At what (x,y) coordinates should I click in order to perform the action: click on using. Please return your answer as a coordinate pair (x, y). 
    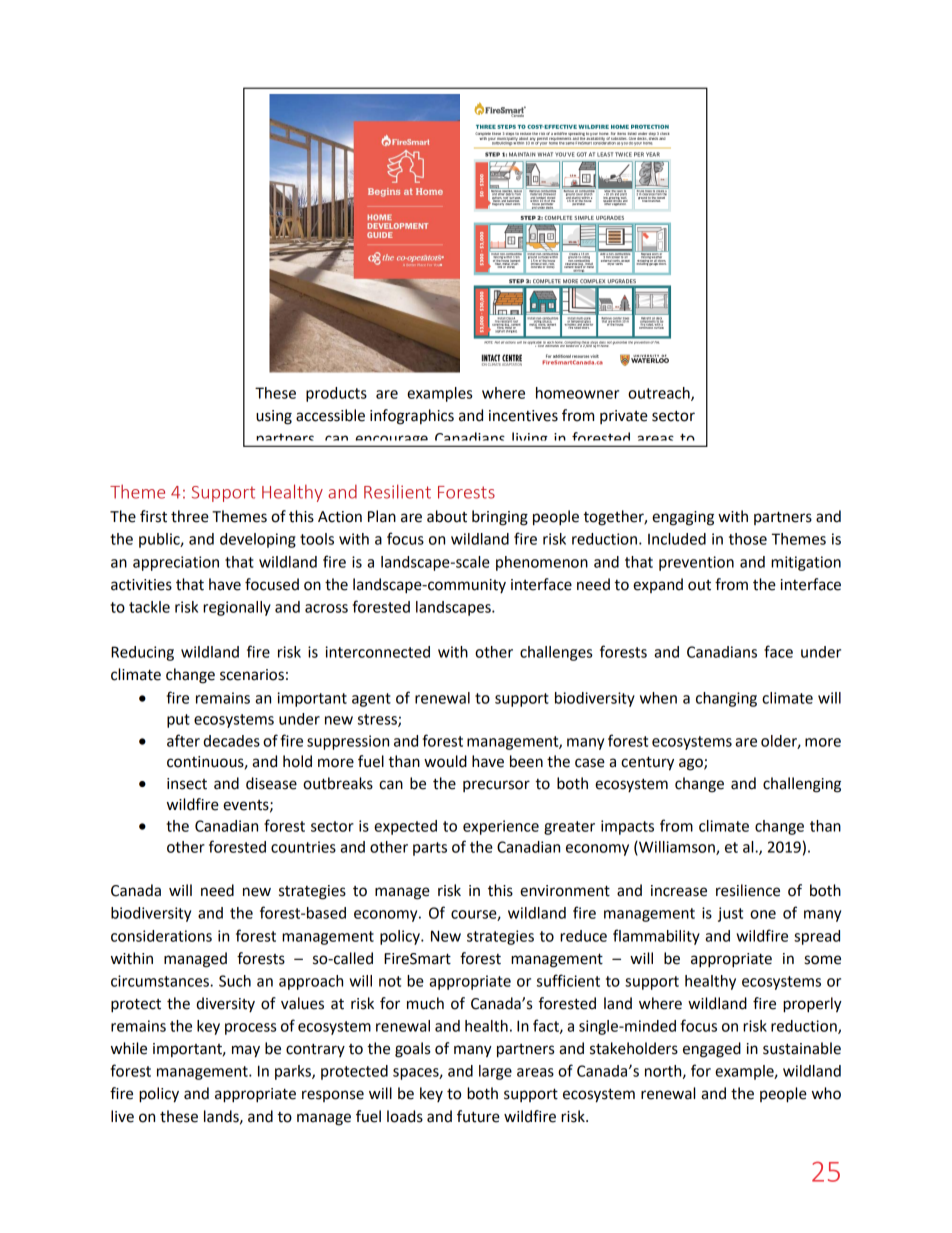
    Looking at the image, I should click on (274, 417).
